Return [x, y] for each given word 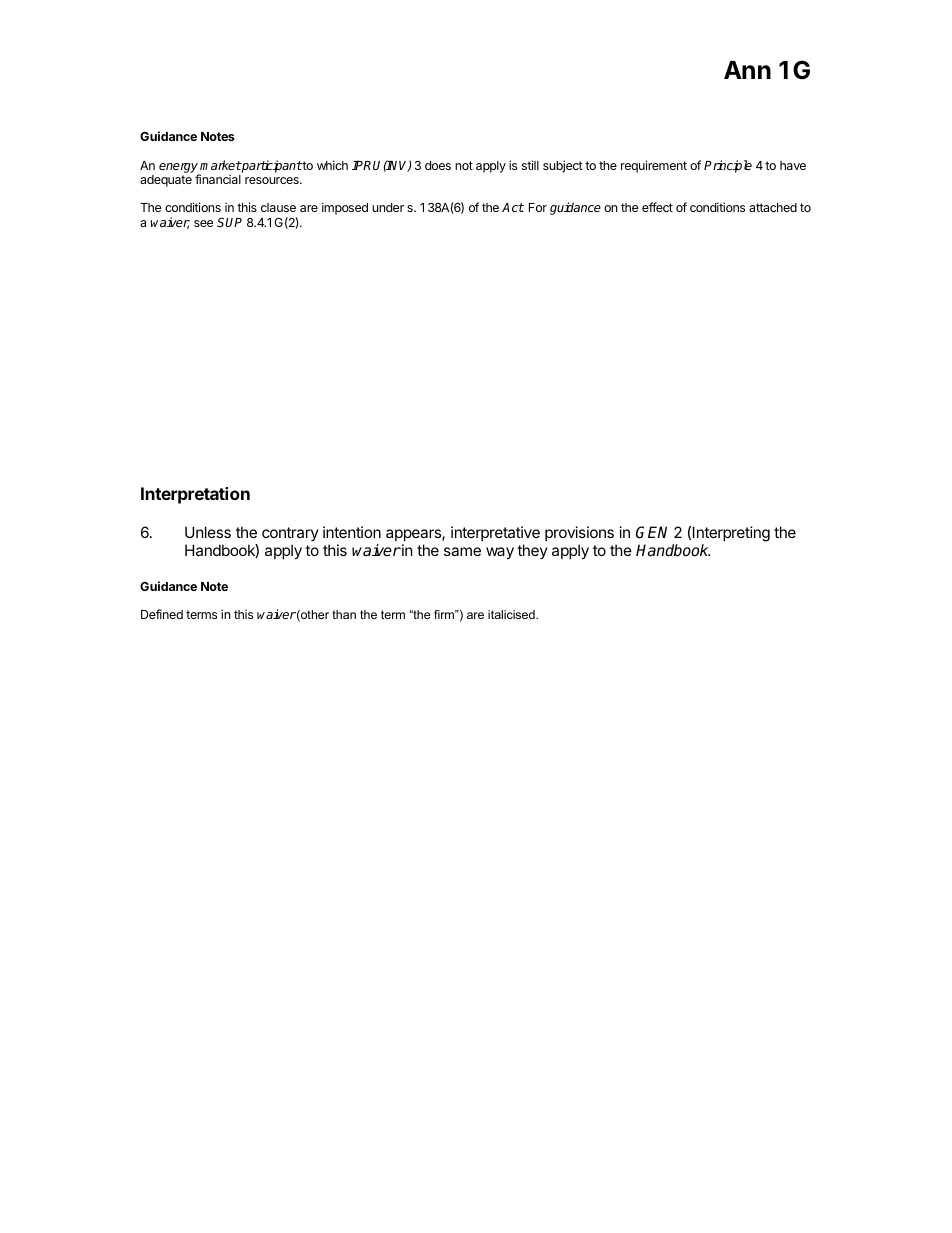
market [220, 165]
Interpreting [731, 535]
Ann [747, 70]
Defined [162, 614]
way [500, 553]
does [438, 165]
